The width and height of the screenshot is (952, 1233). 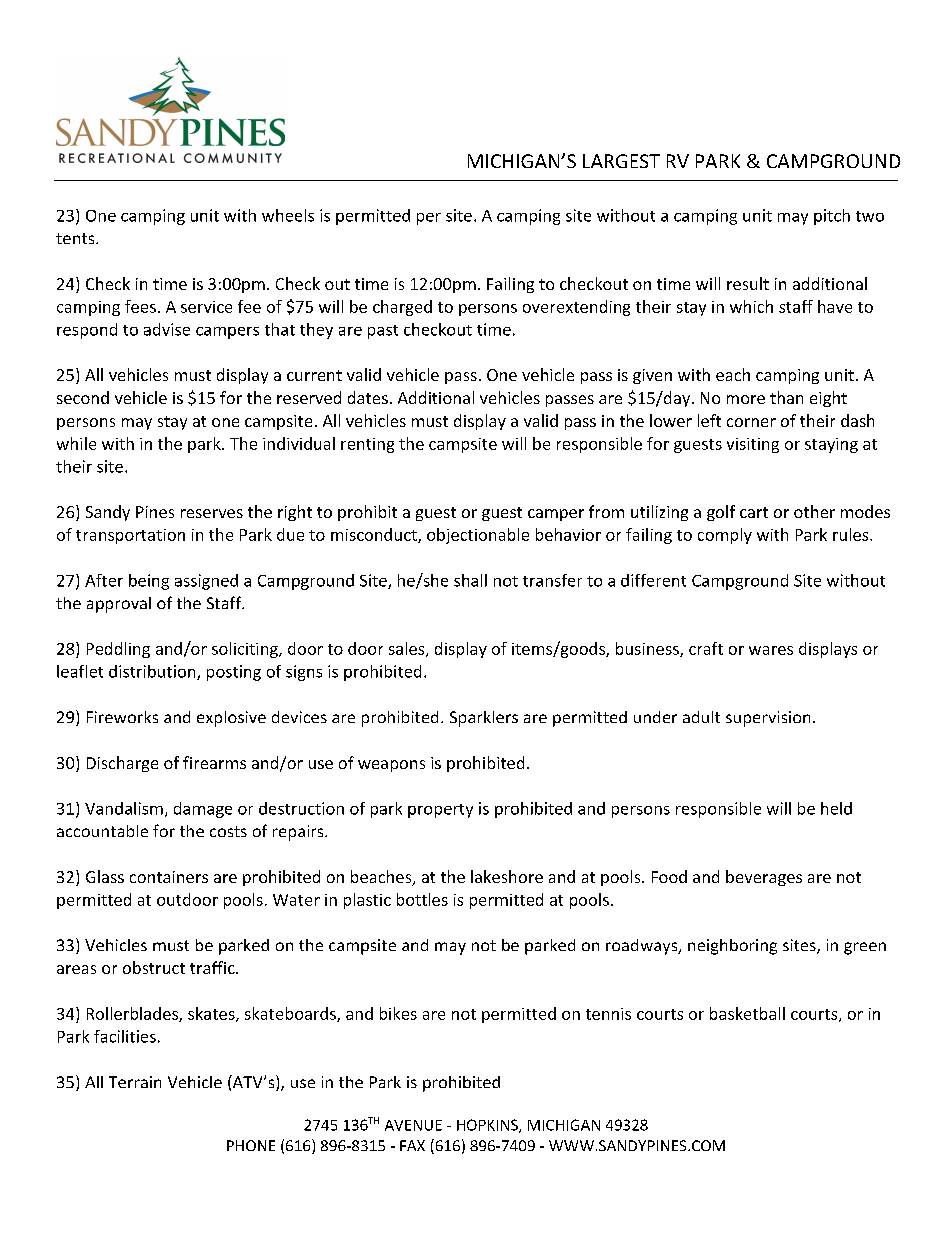 I want to click on advise, so click(x=167, y=329).
